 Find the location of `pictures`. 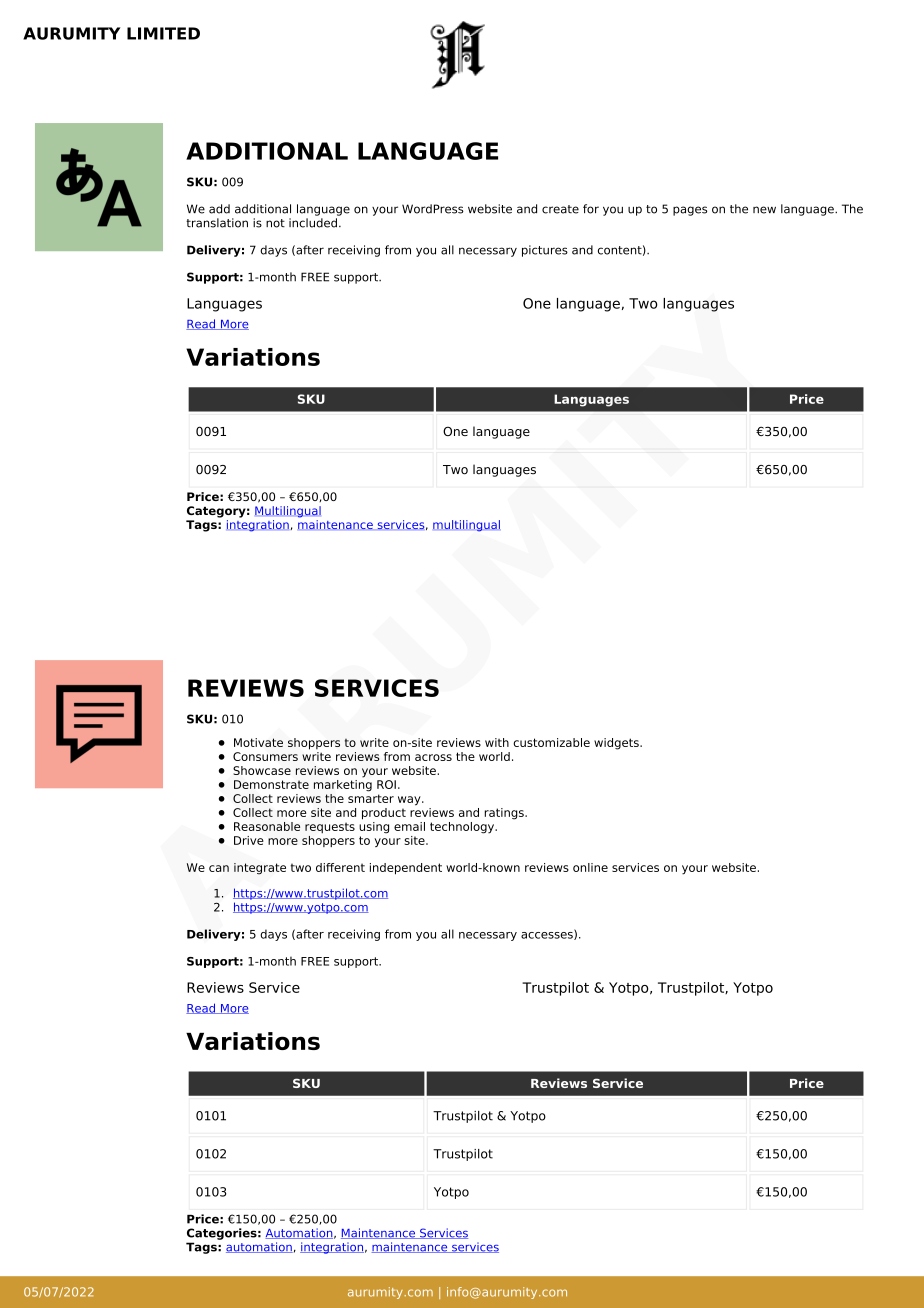

pictures is located at coordinates (545, 251).
